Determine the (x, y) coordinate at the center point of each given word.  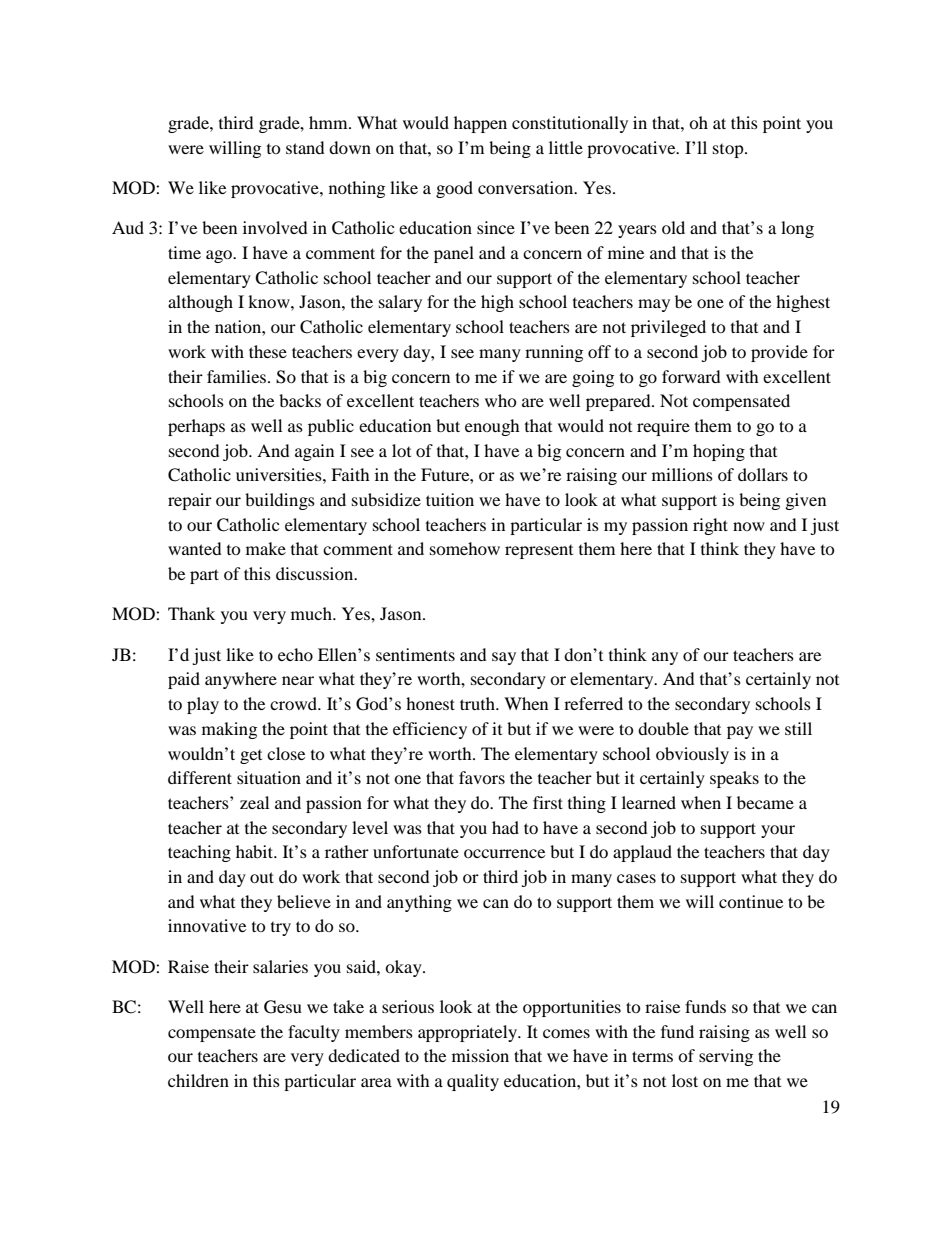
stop (729, 151)
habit (256, 851)
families (238, 376)
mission (480, 1055)
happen (480, 124)
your (778, 831)
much (312, 613)
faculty (314, 1033)
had (505, 827)
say (504, 658)
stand (305, 147)
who (501, 400)
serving (726, 1057)
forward (691, 376)
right (710, 526)
